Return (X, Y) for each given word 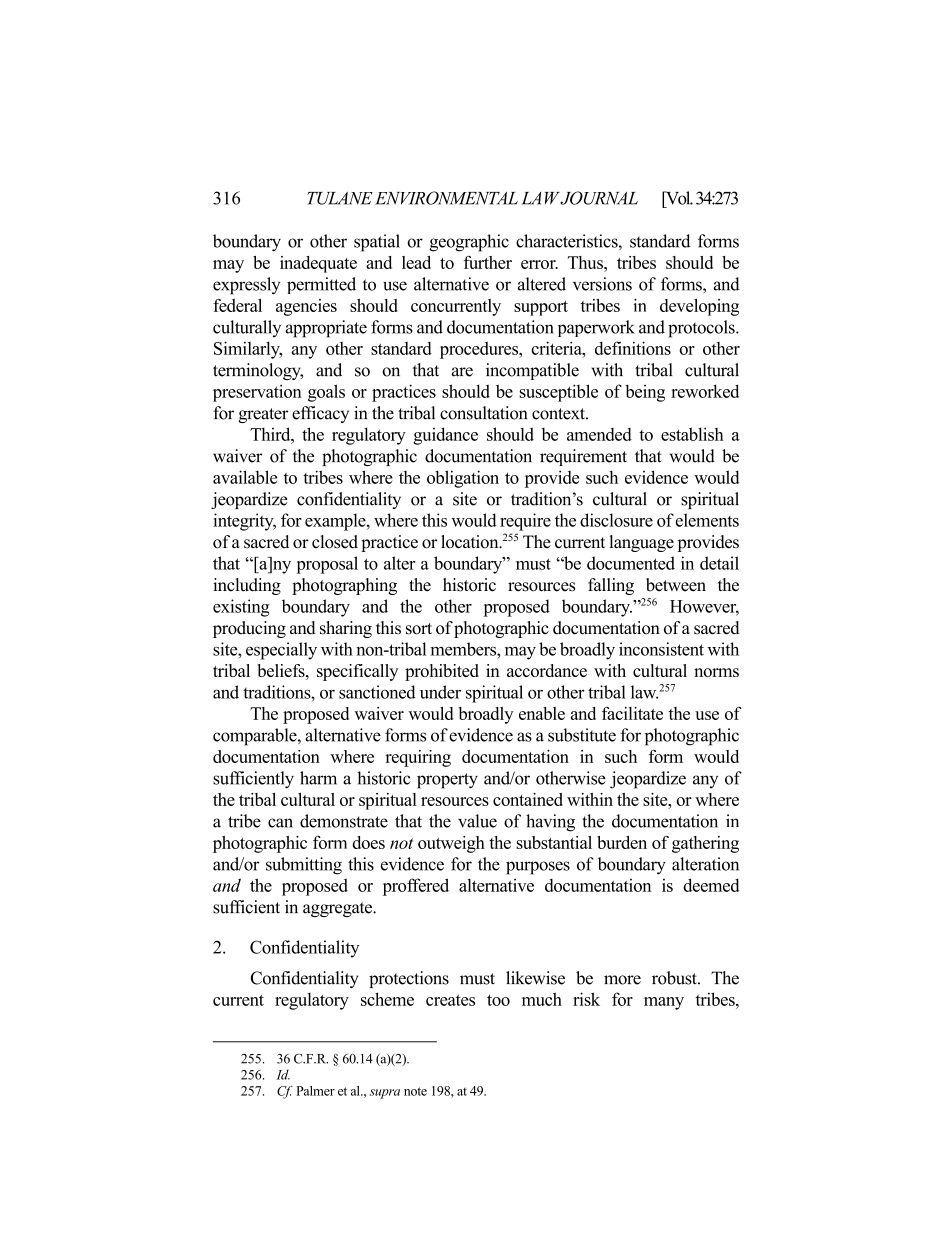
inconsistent (661, 649)
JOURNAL (599, 198)
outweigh (451, 844)
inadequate (318, 264)
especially (281, 651)
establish (692, 434)
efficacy (320, 414)
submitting (304, 866)
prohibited (442, 672)
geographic (469, 243)
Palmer (315, 1091)
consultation (483, 413)
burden (622, 842)
